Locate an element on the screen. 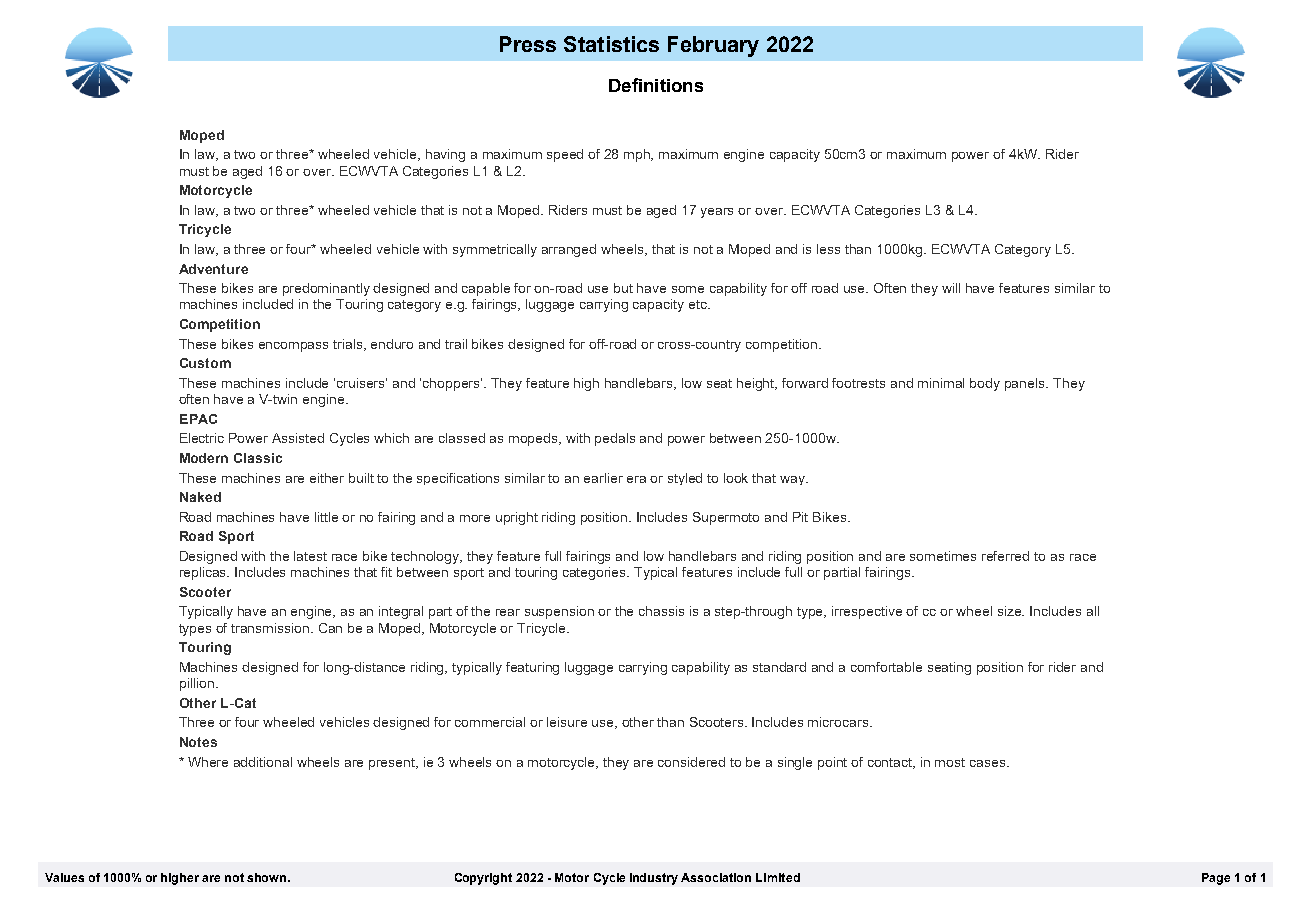  era is located at coordinates (636, 479).
